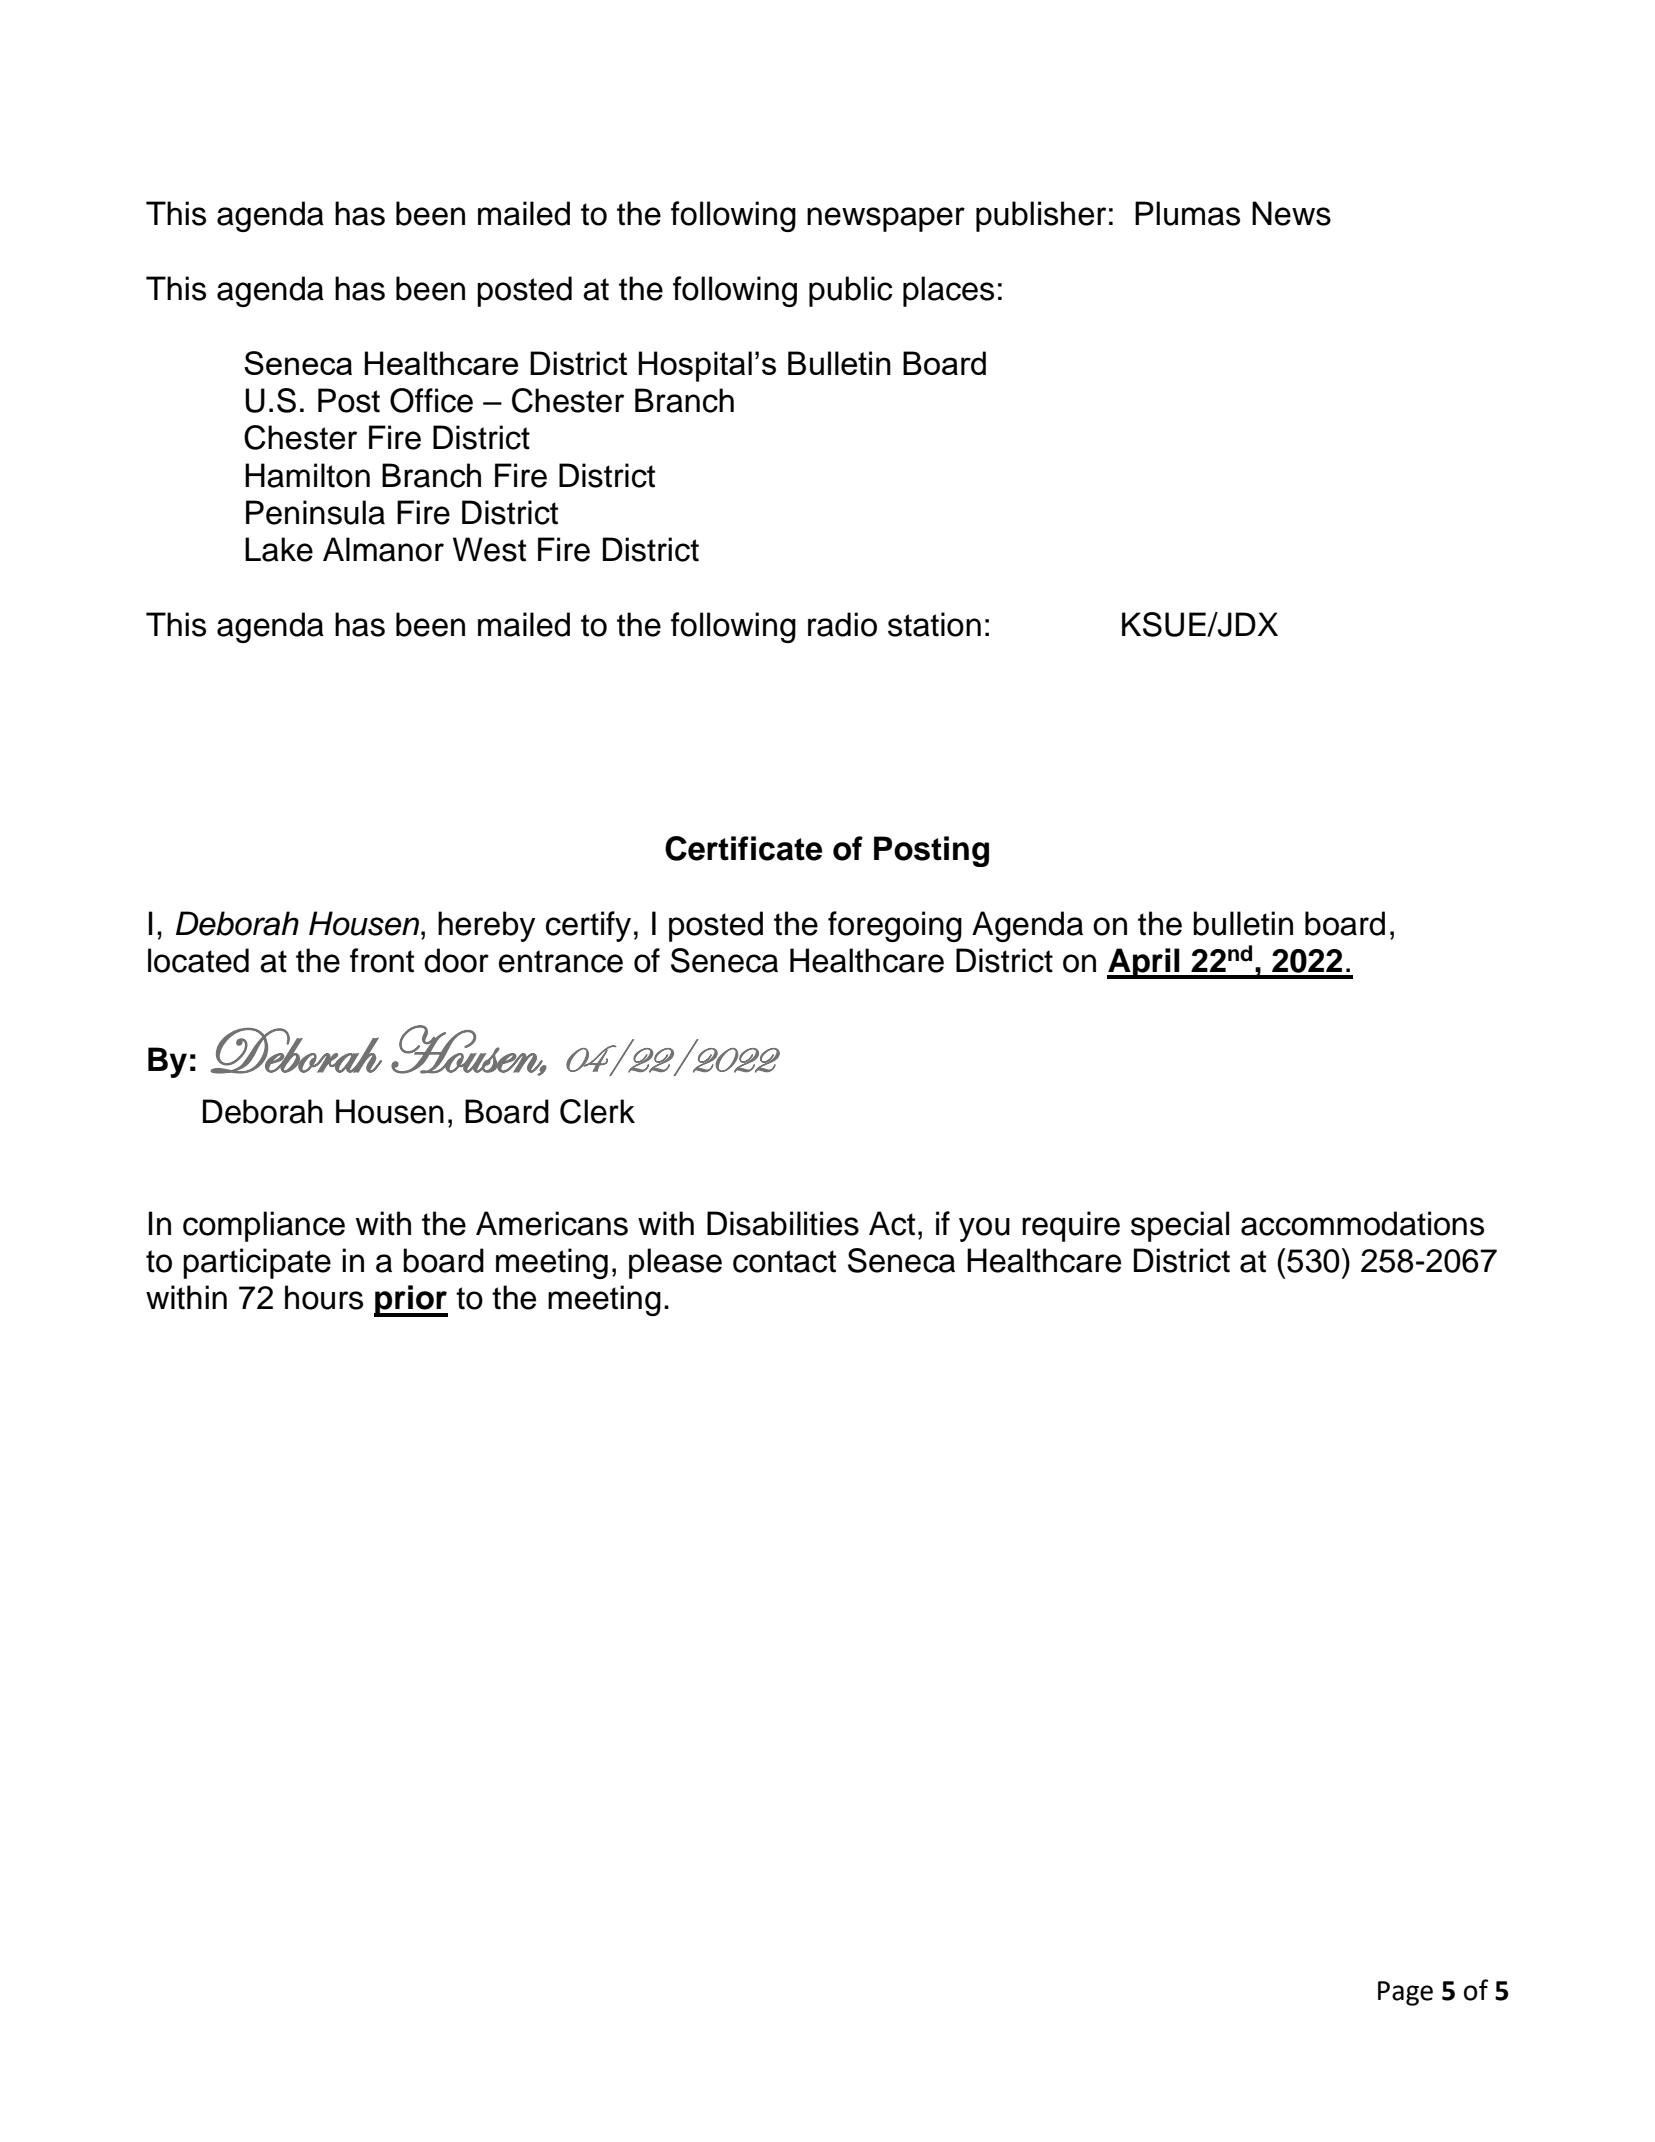 The width and height of the page is (1655, 2142). Describe the element at coordinates (411, 1301) in the page. I see `prior` at that location.
